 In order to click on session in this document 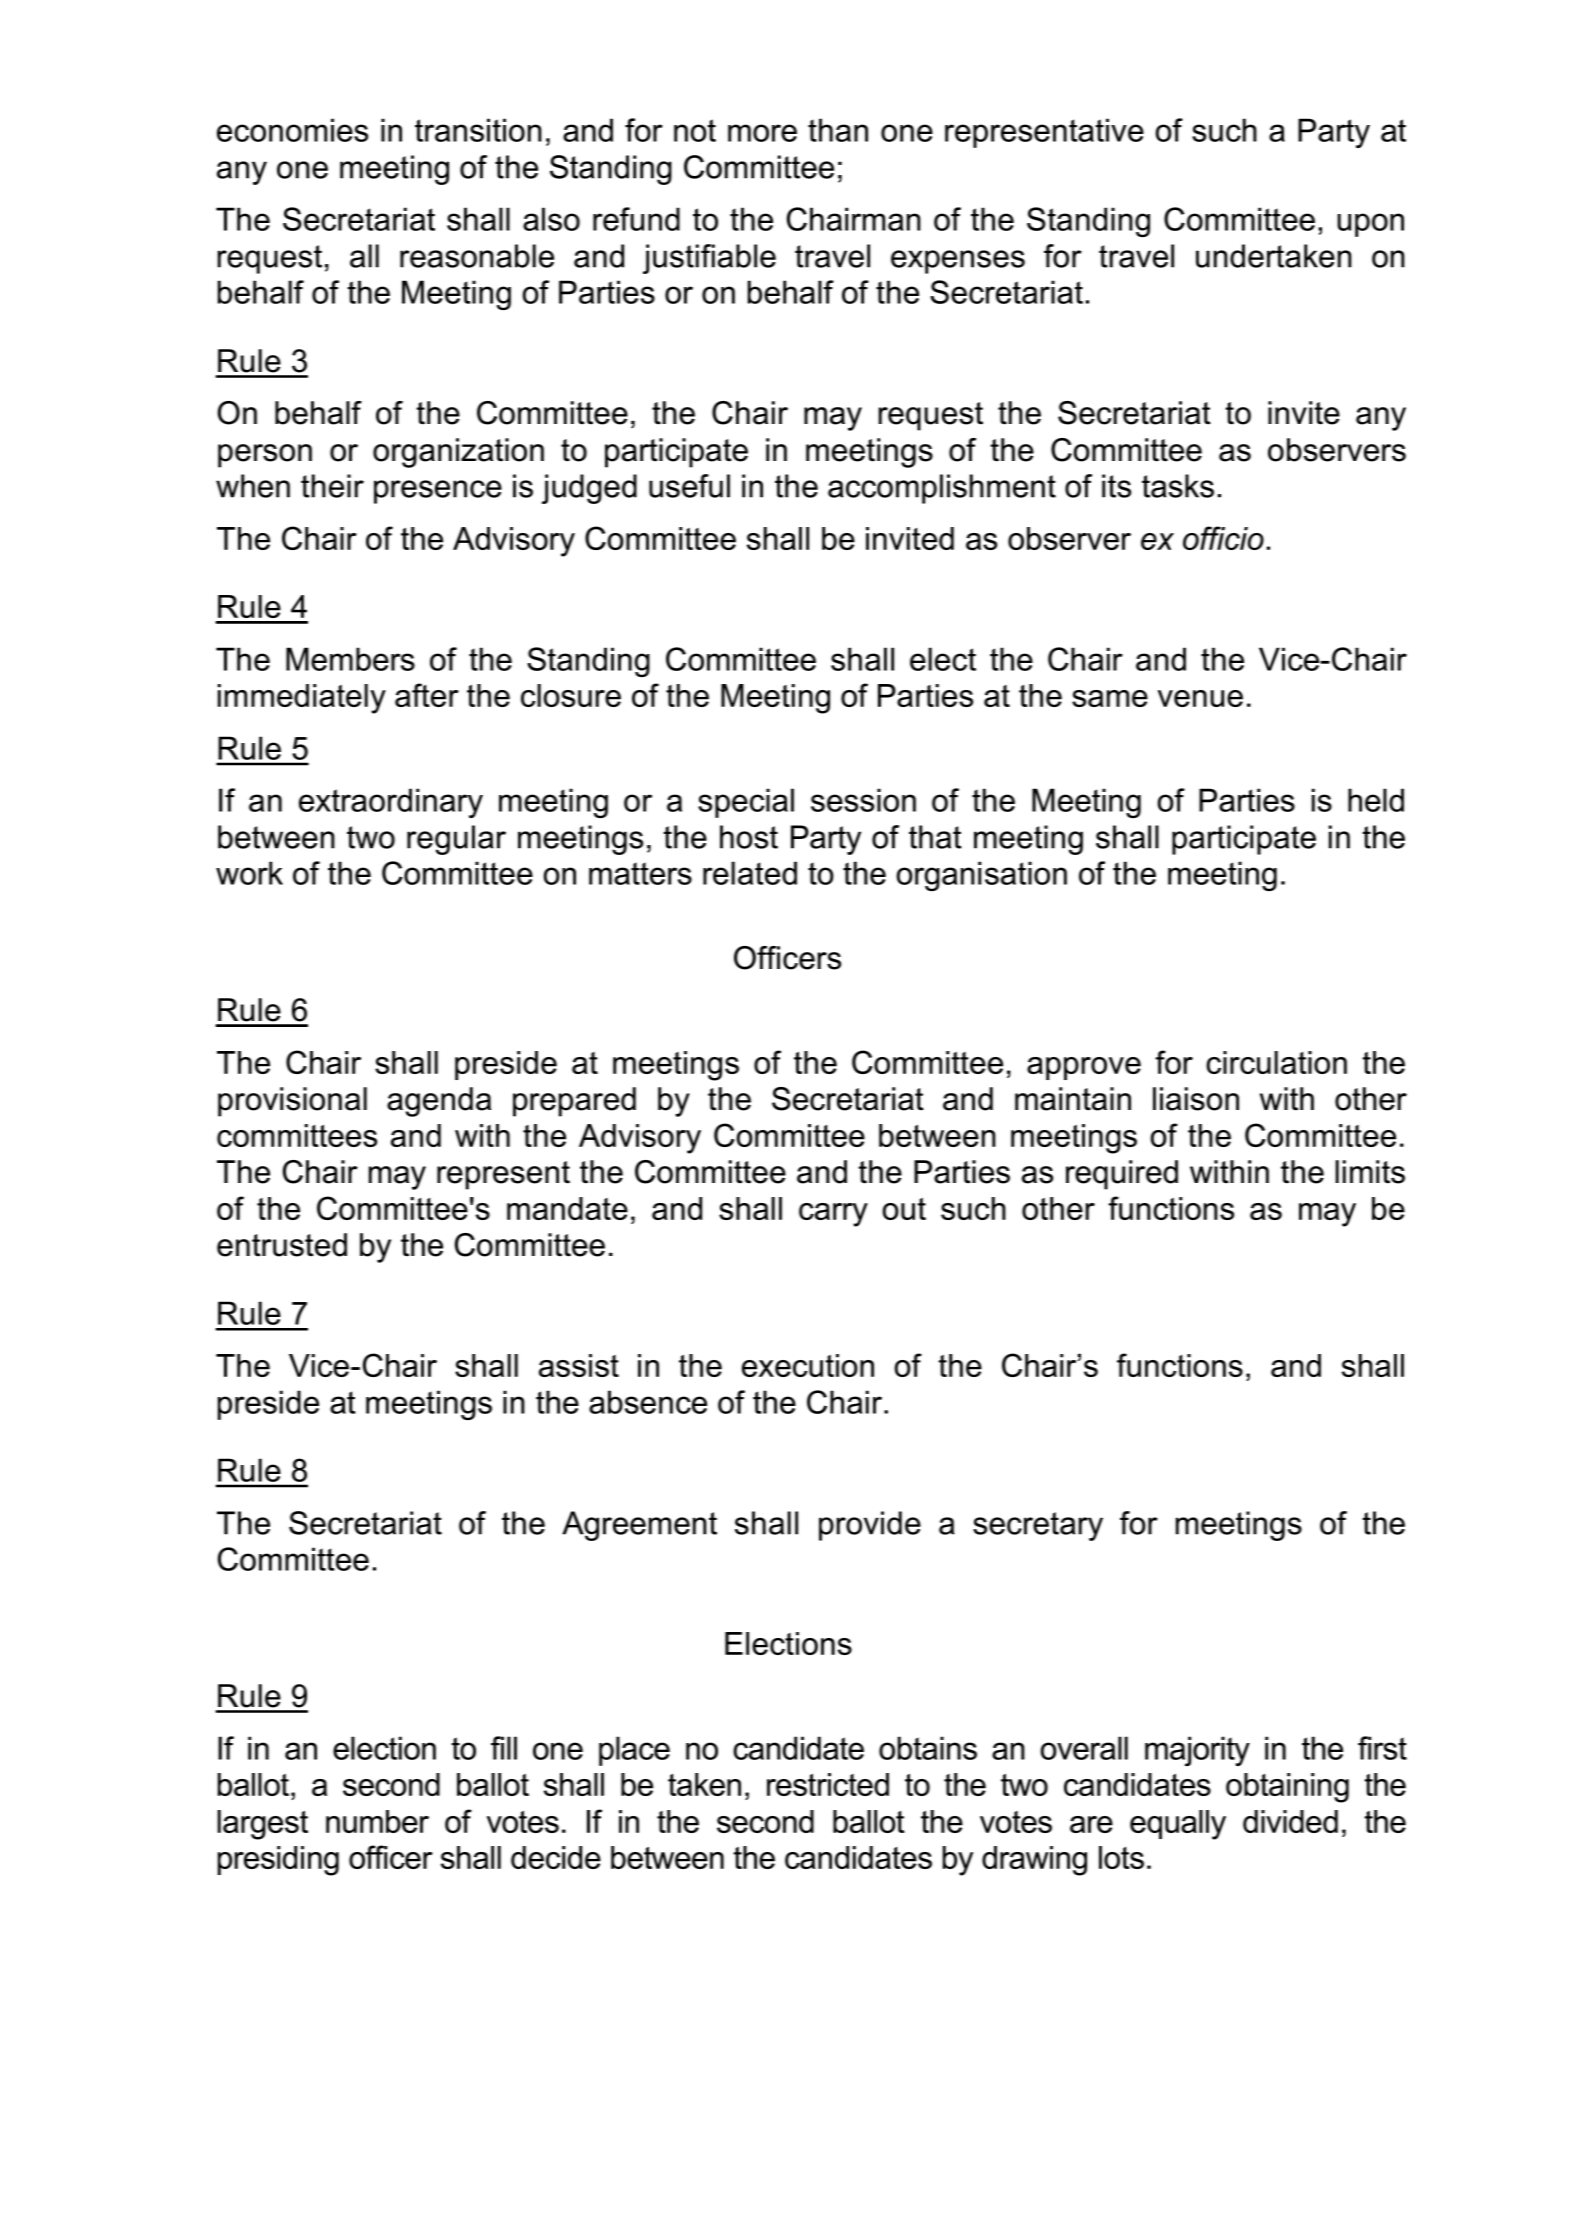, I will do `click(863, 800)`.
